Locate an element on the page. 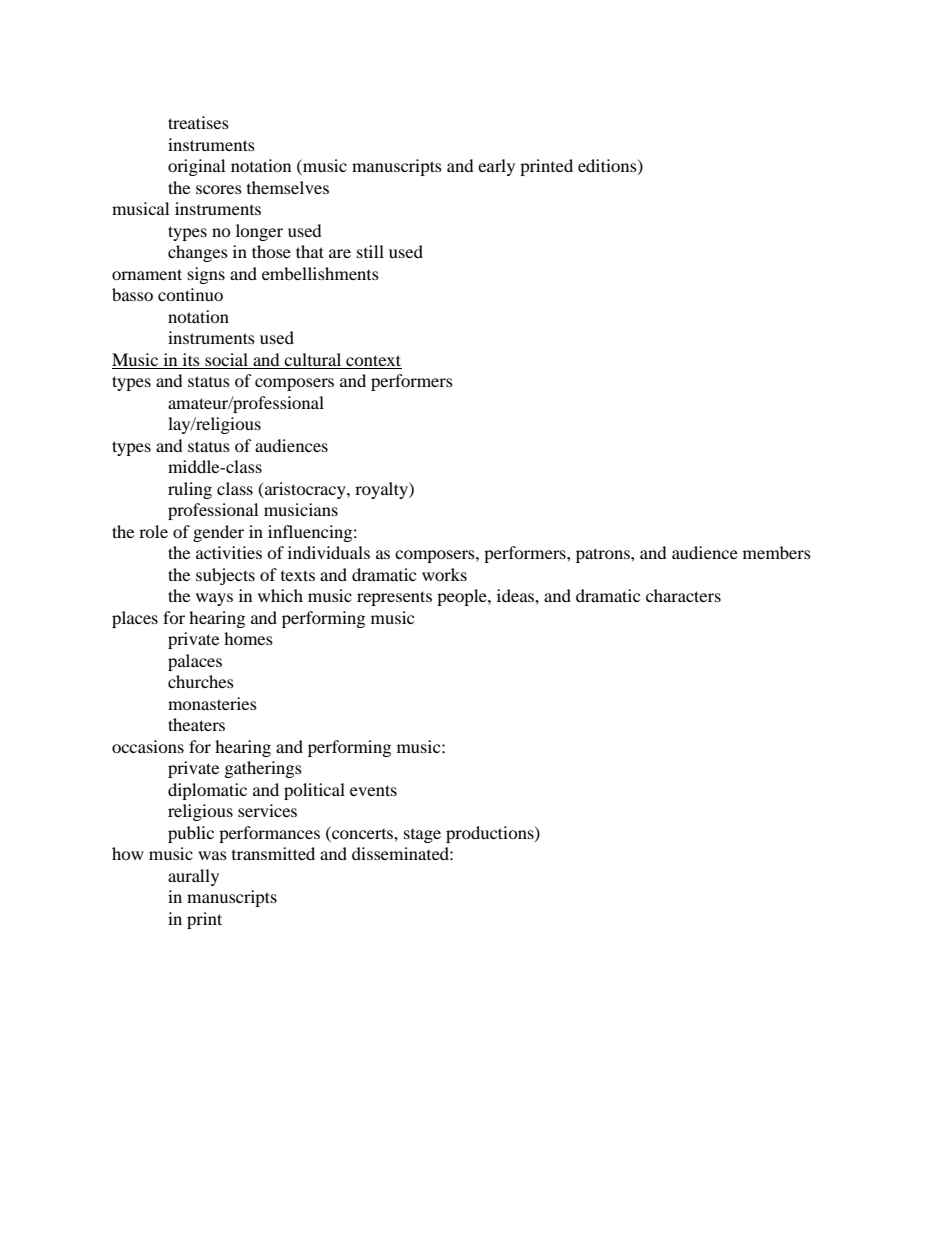 This page has width=952, height=1233. members is located at coordinates (777, 552).
